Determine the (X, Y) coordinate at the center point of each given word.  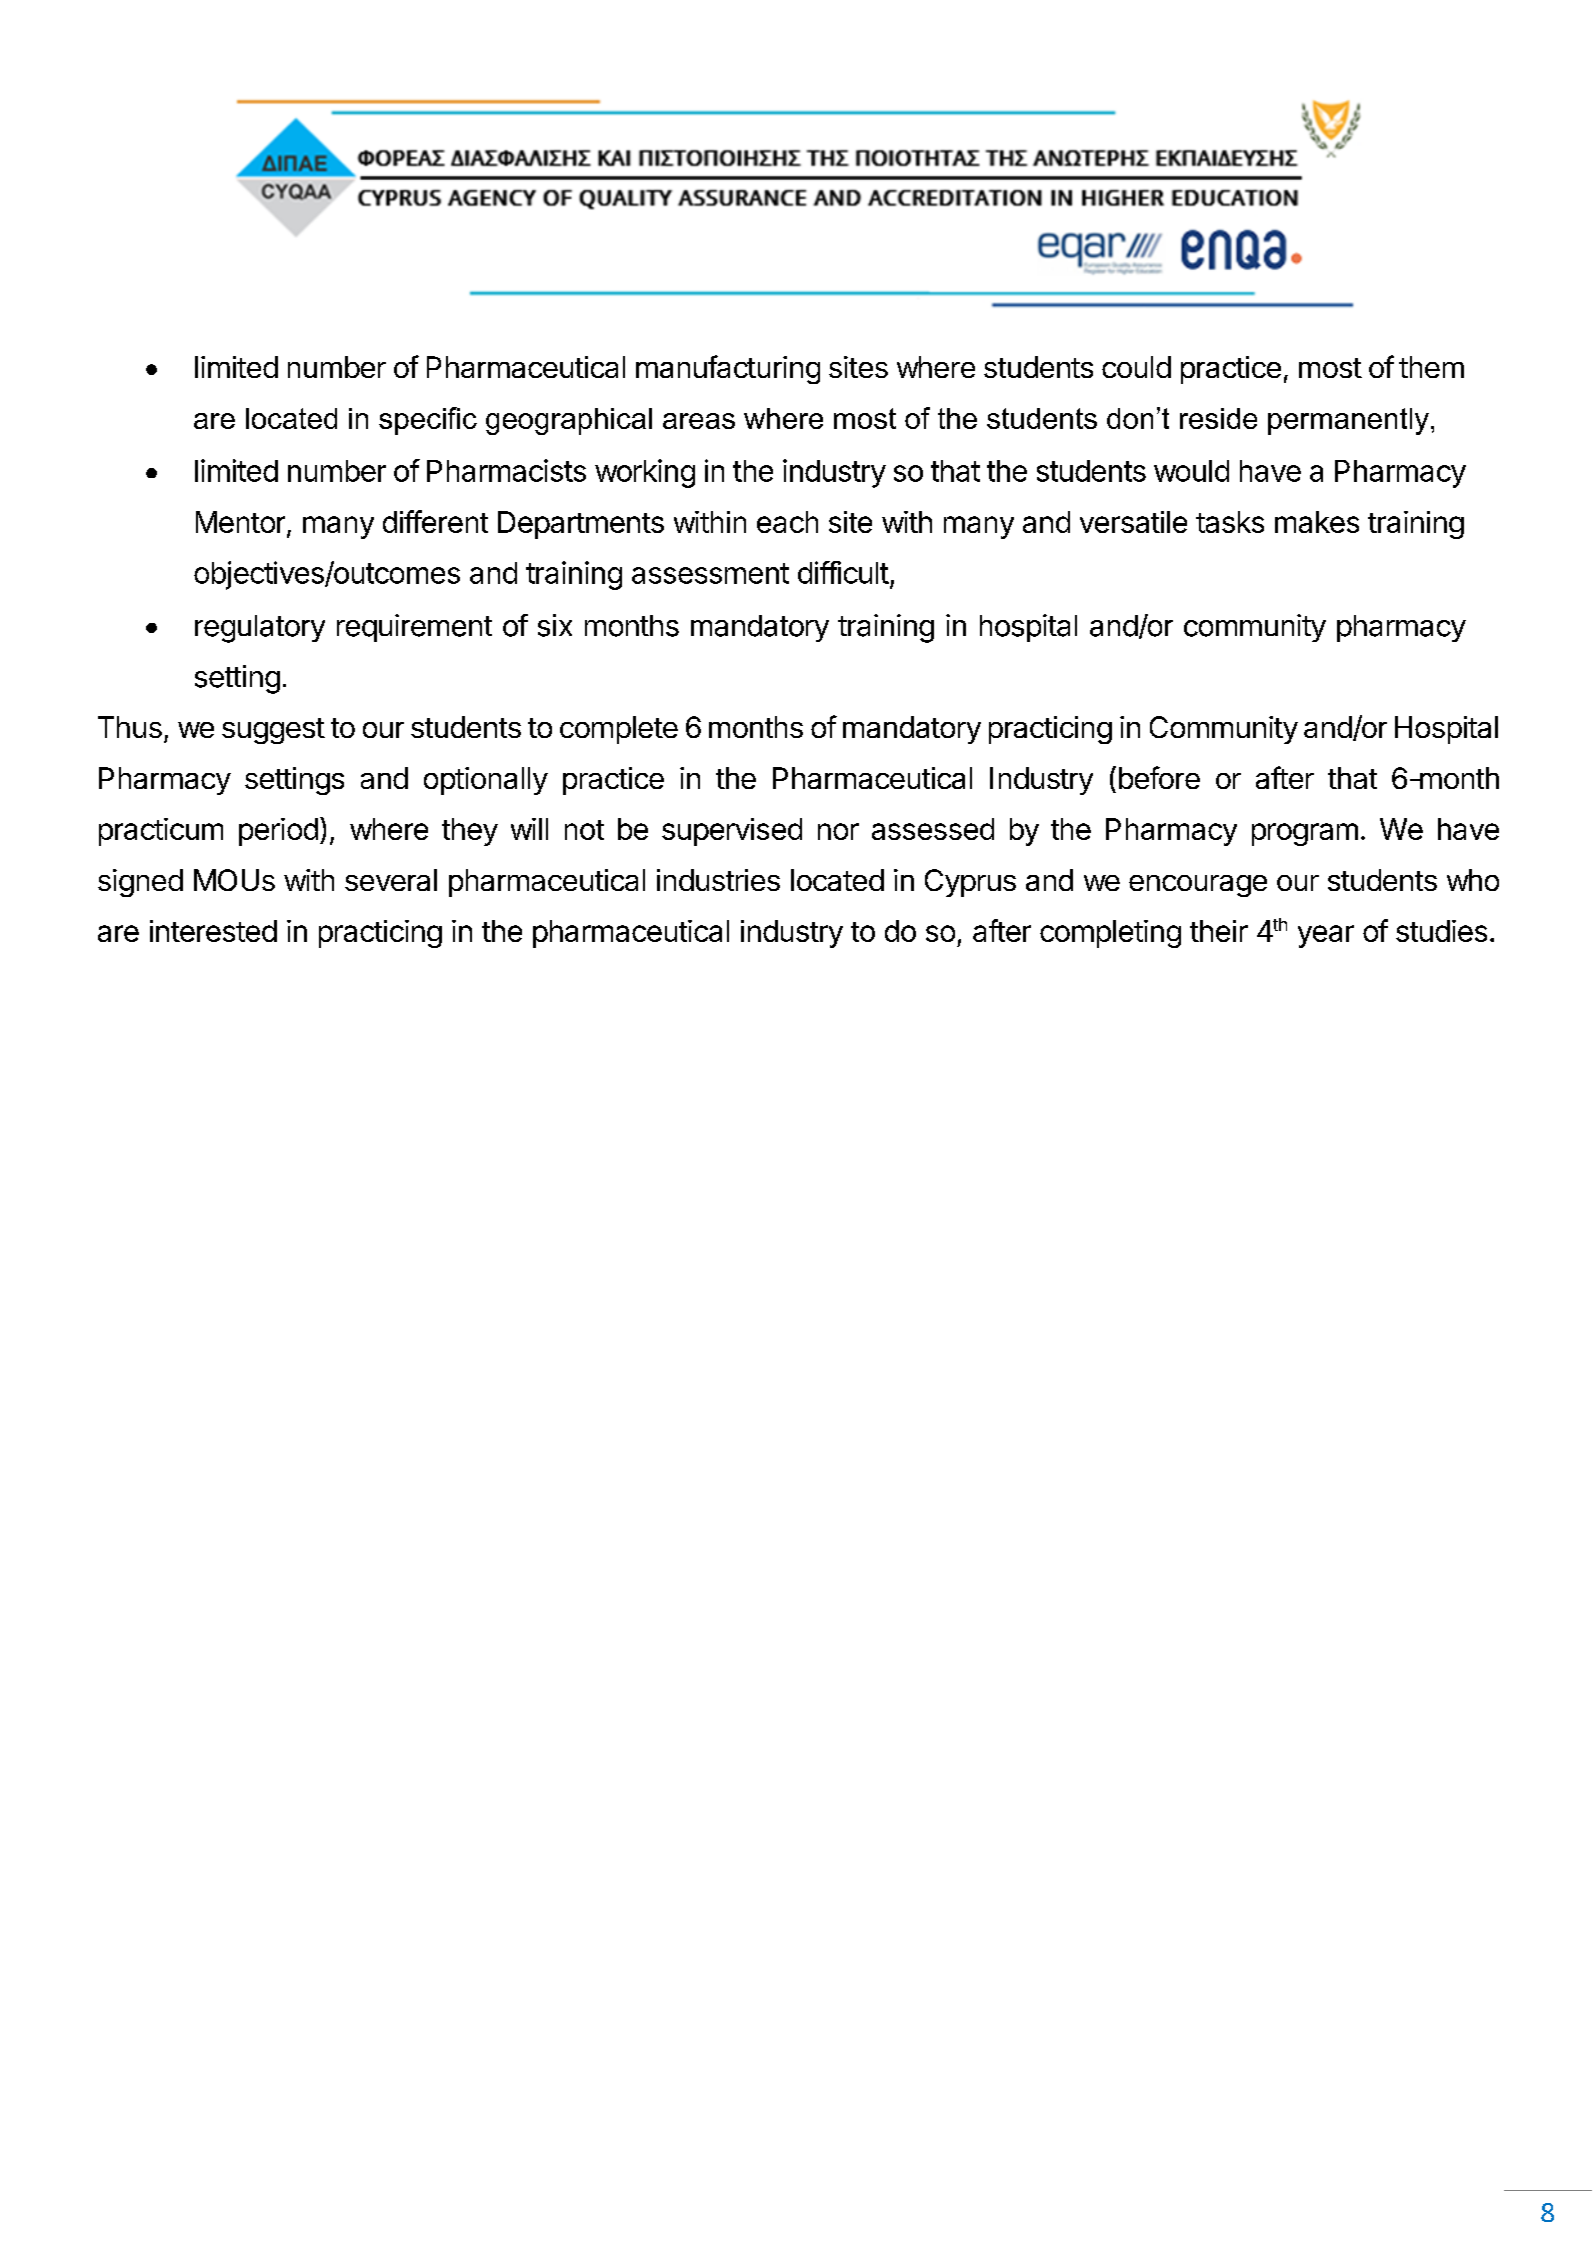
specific (428, 421)
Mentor (240, 522)
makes (1317, 522)
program (1305, 834)
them (1431, 367)
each (787, 522)
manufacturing (728, 369)
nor (838, 831)
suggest (273, 731)
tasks (1230, 522)
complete (619, 730)
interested (213, 931)
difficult (843, 572)
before (1159, 777)
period (278, 832)
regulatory (260, 629)
